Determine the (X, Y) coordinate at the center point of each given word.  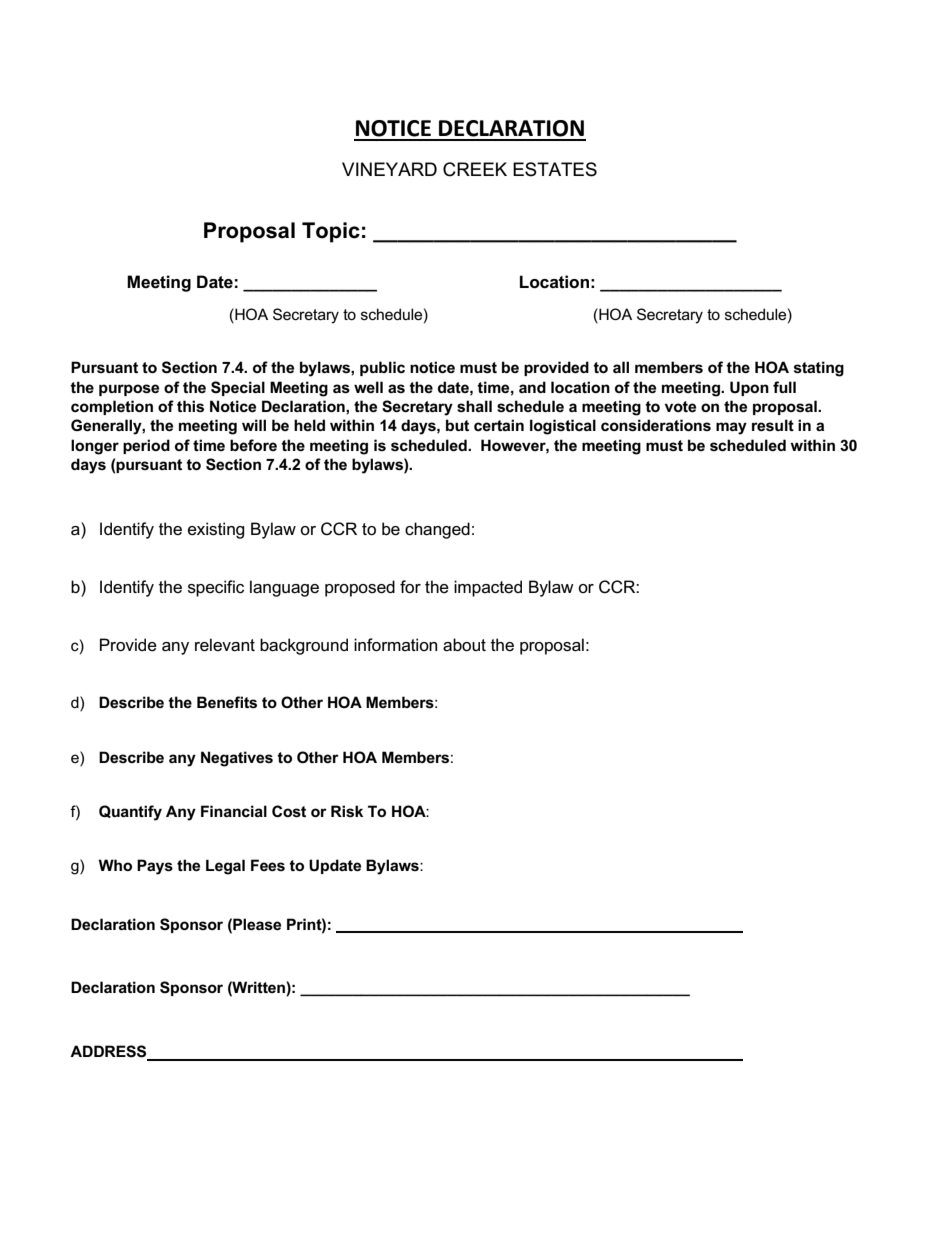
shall (474, 406)
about (464, 645)
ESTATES (555, 169)
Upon (749, 388)
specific (216, 588)
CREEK (475, 169)
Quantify (130, 813)
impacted (488, 588)
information (395, 645)
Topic (331, 232)
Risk (347, 811)
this (190, 406)
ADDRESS (109, 1052)
